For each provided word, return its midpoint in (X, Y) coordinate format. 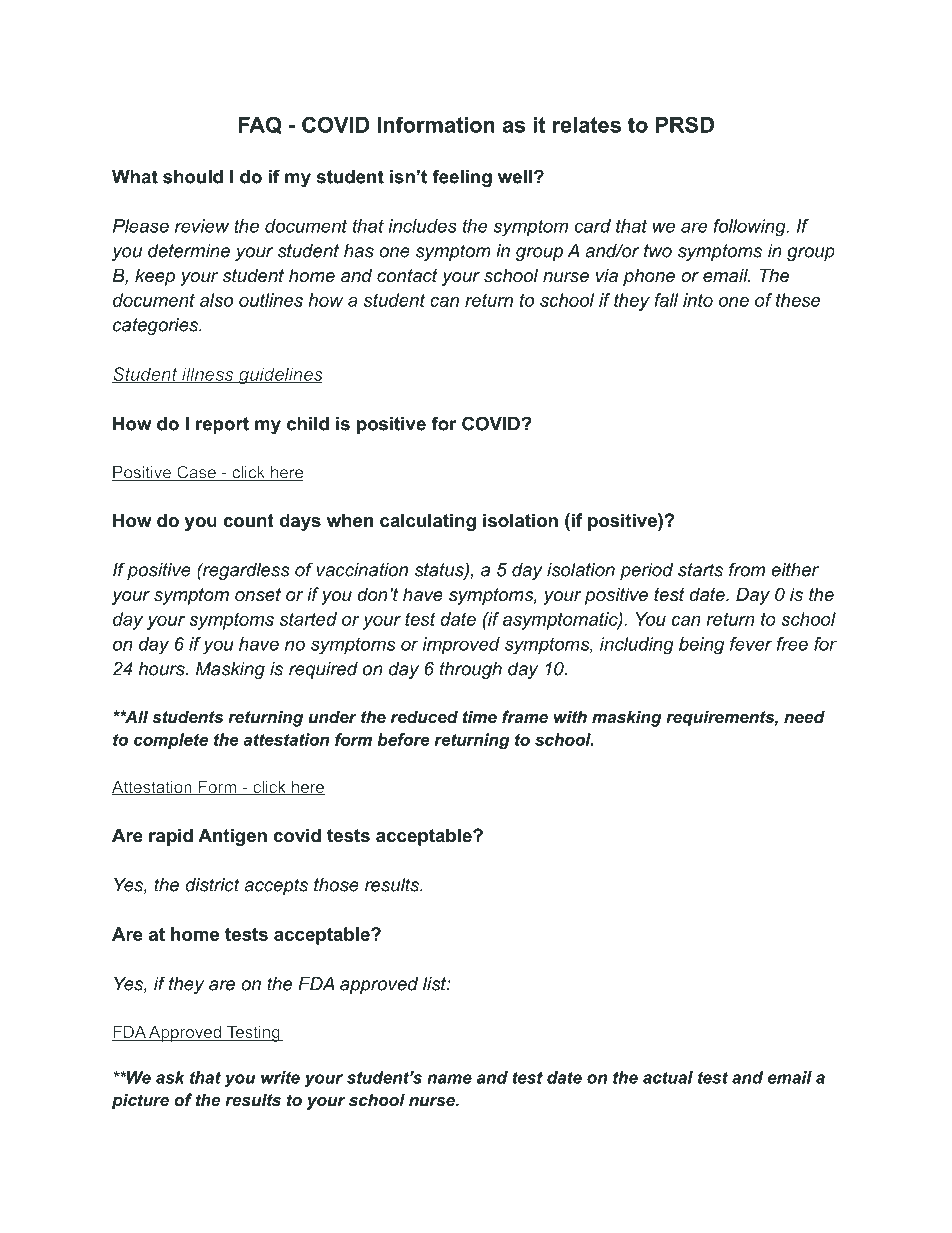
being (701, 645)
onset (258, 595)
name (449, 1079)
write (280, 1077)
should (193, 177)
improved (461, 645)
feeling (462, 178)
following (750, 228)
